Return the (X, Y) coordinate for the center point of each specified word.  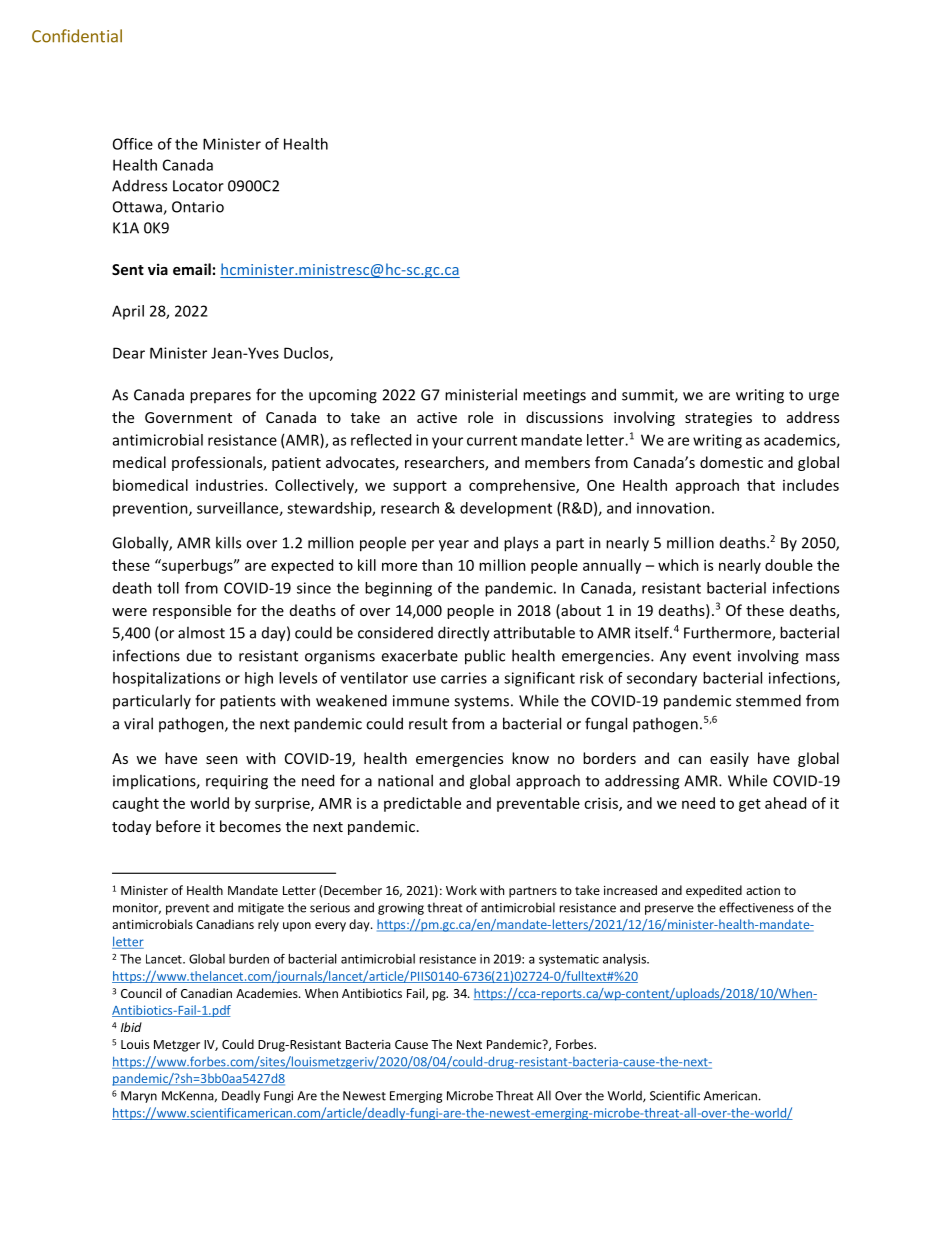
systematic (569, 960)
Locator (198, 186)
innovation (673, 508)
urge (824, 398)
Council (141, 993)
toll (168, 588)
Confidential (77, 36)
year (454, 546)
